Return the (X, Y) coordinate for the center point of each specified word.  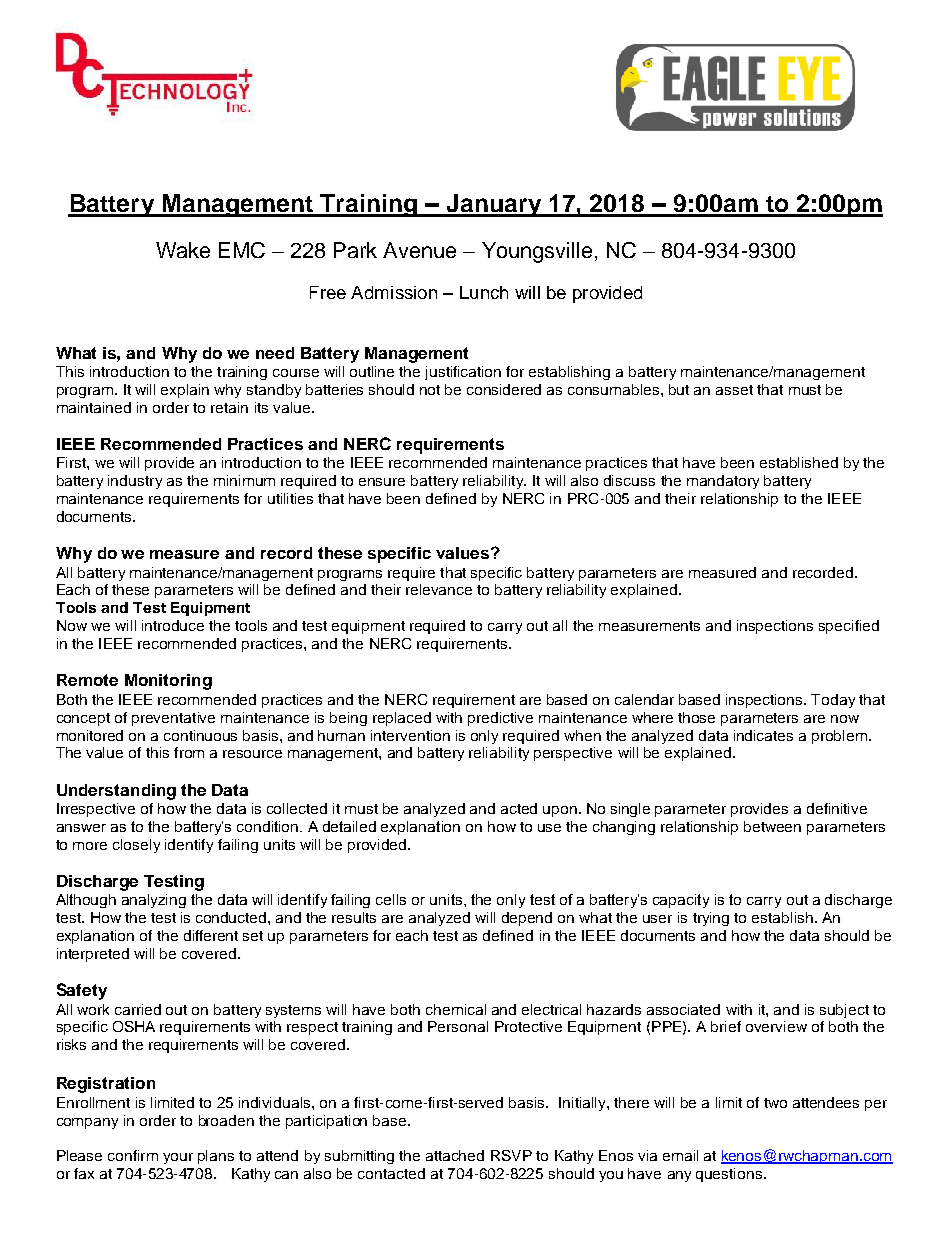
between (772, 826)
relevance (439, 589)
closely (136, 846)
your (178, 1158)
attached (455, 1155)
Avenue (419, 250)
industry (135, 482)
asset (734, 390)
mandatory (723, 482)
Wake (183, 250)
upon (560, 811)
